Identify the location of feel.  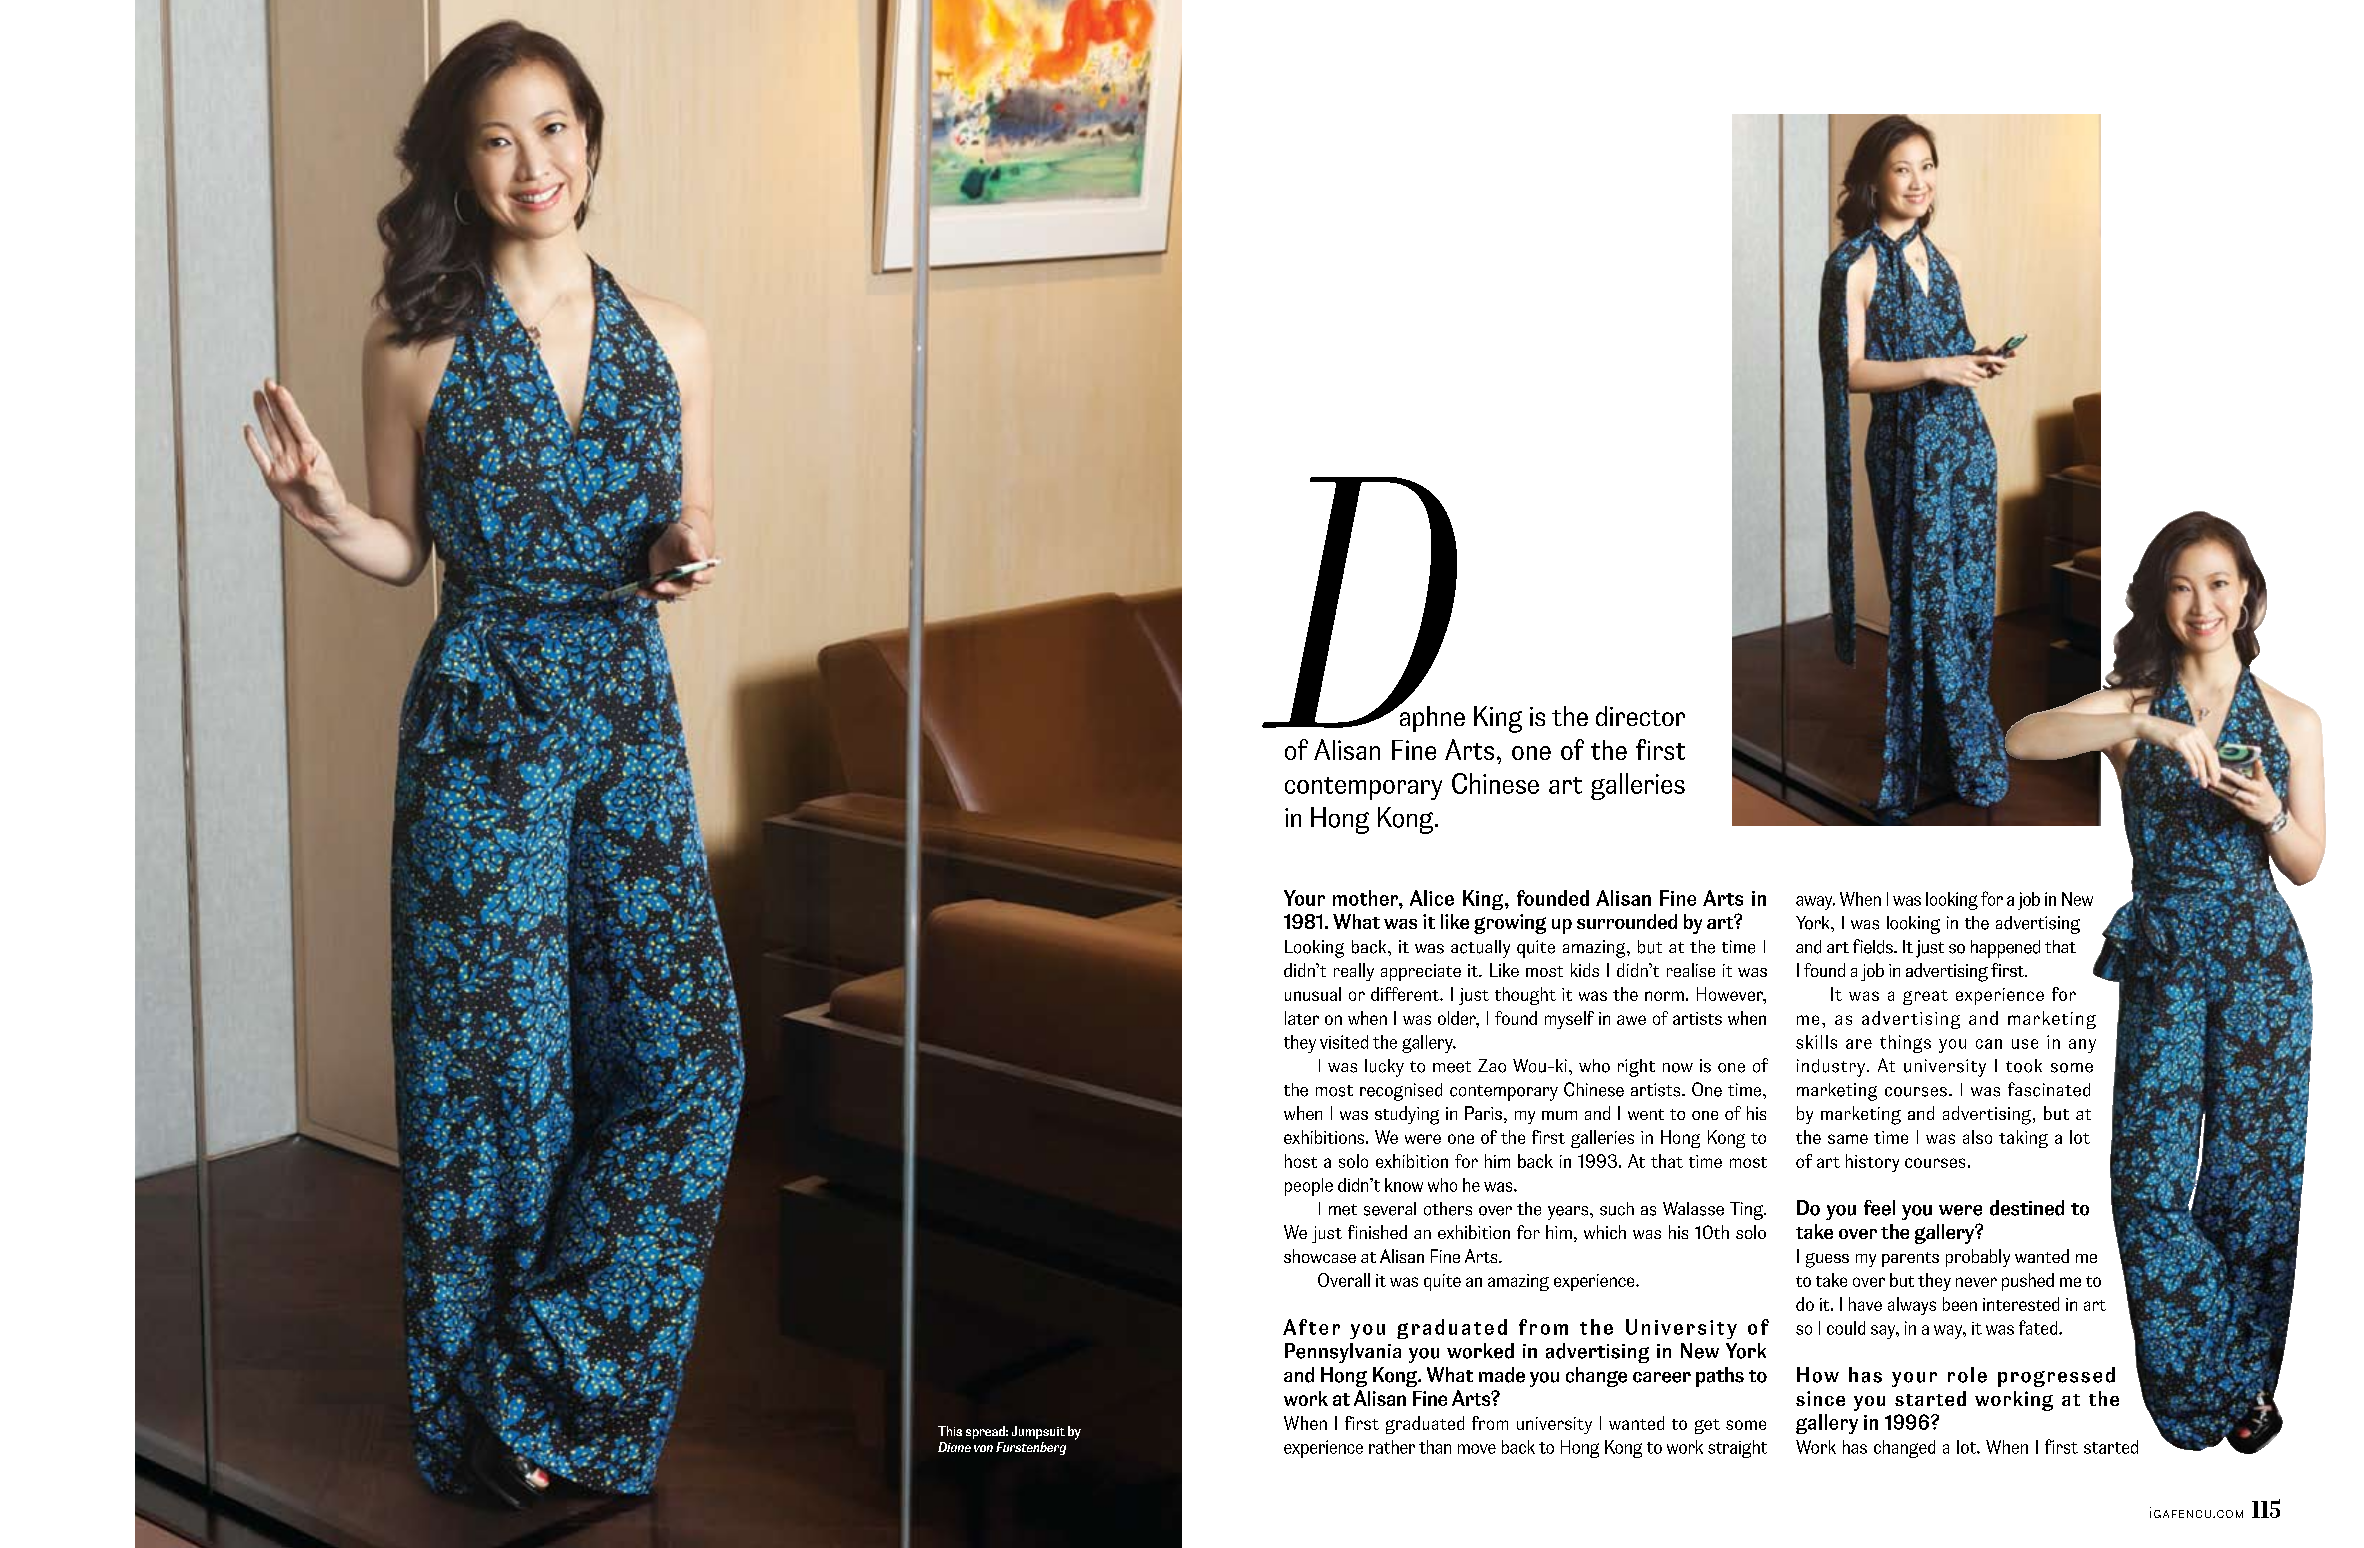
(1879, 1208).
